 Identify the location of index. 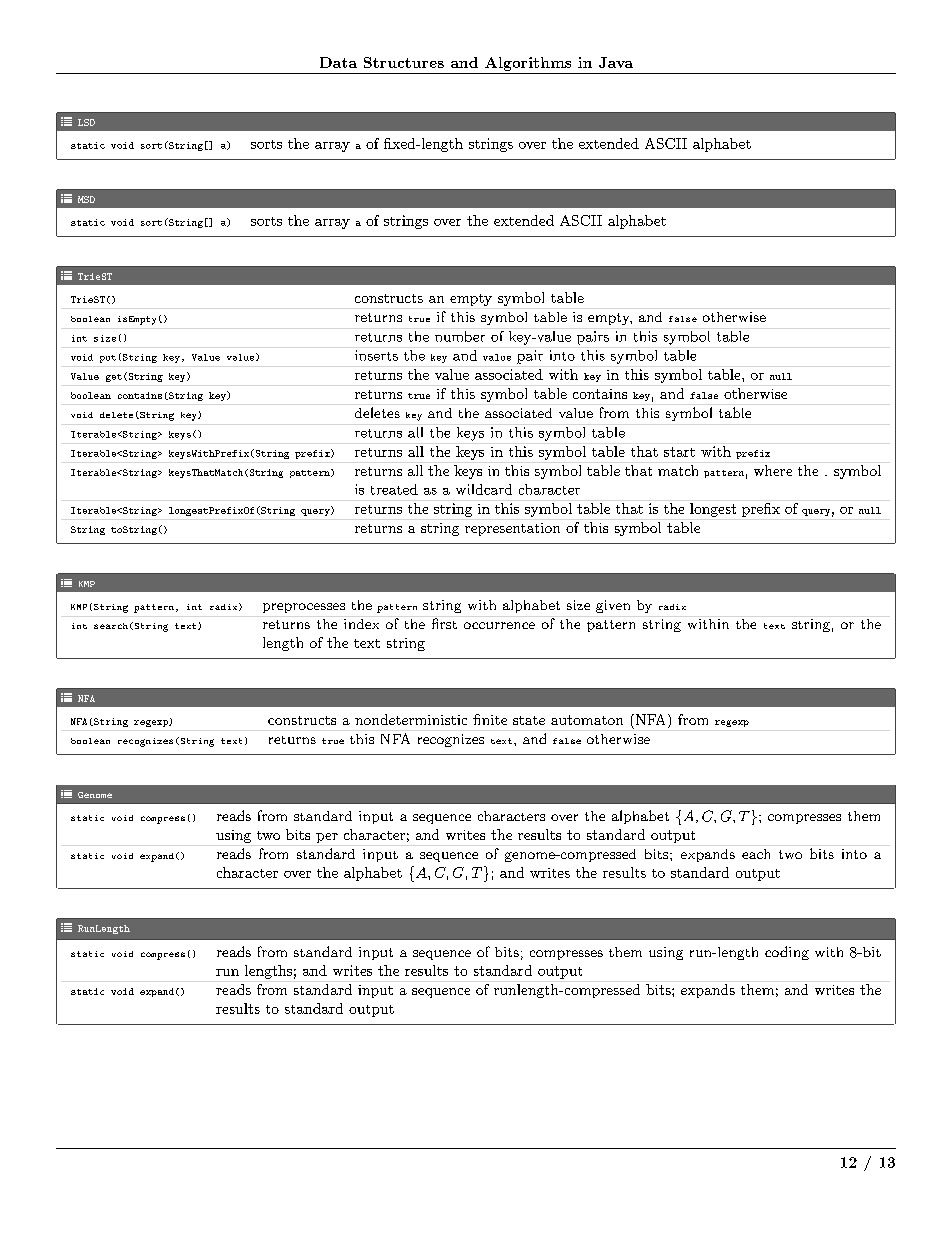
(361, 624).
